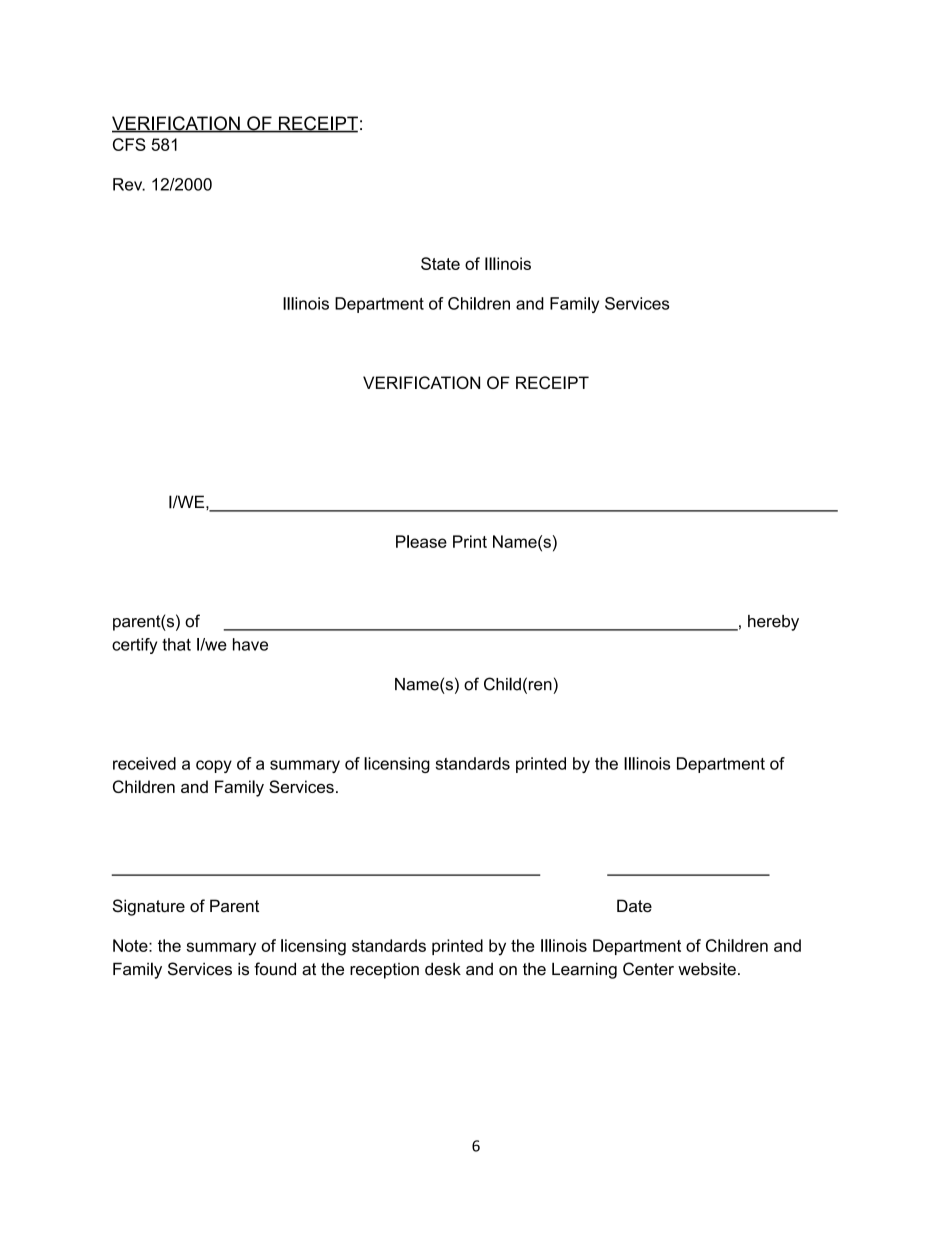  I want to click on CFS, so click(129, 144).
